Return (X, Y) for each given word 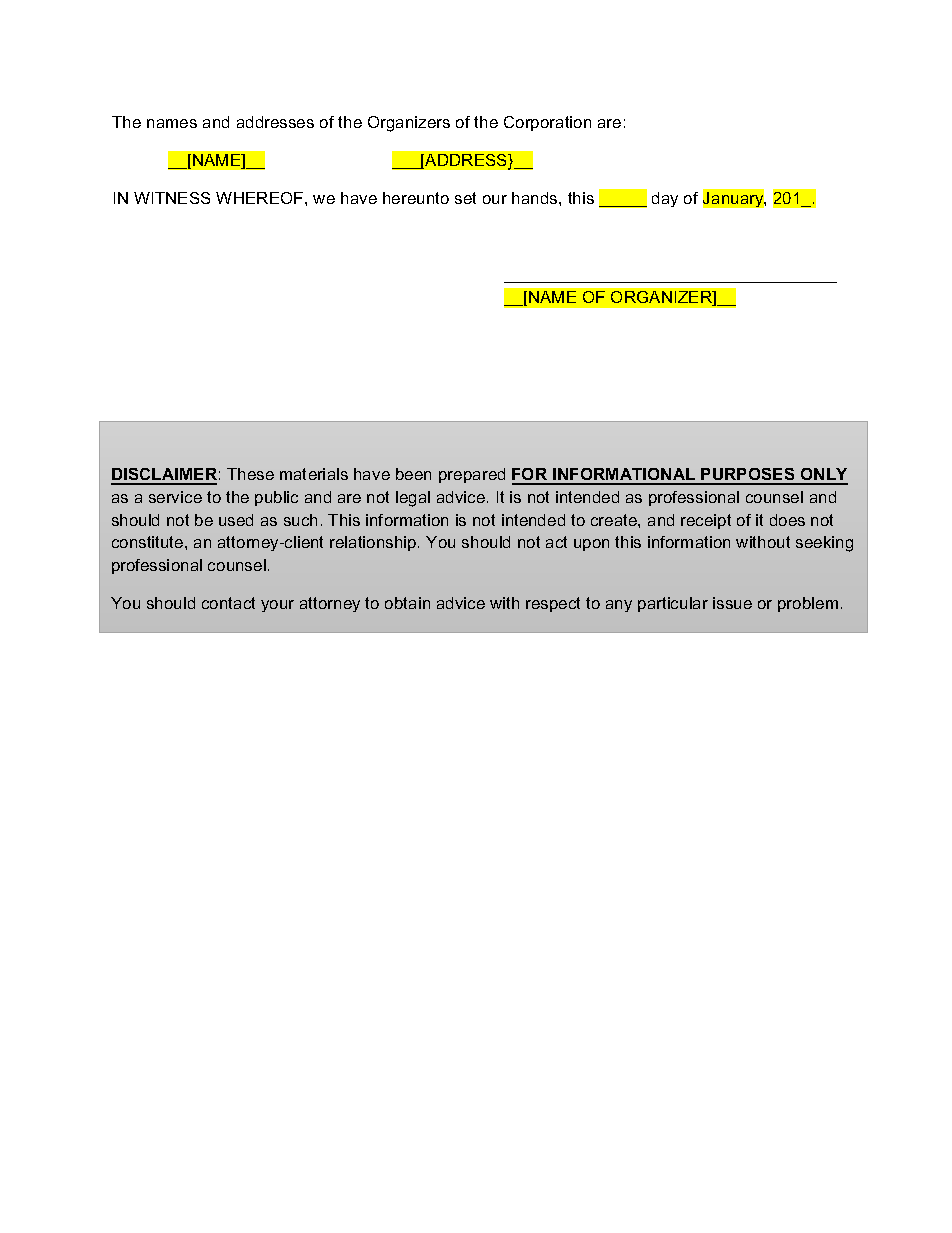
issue (732, 603)
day (665, 199)
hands (536, 198)
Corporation (547, 123)
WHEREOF (261, 198)
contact (228, 603)
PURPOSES (748, 476)
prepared (472, 475)
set (465, 198)
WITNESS (172, 198)
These (250, 474)
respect (553, 604)
